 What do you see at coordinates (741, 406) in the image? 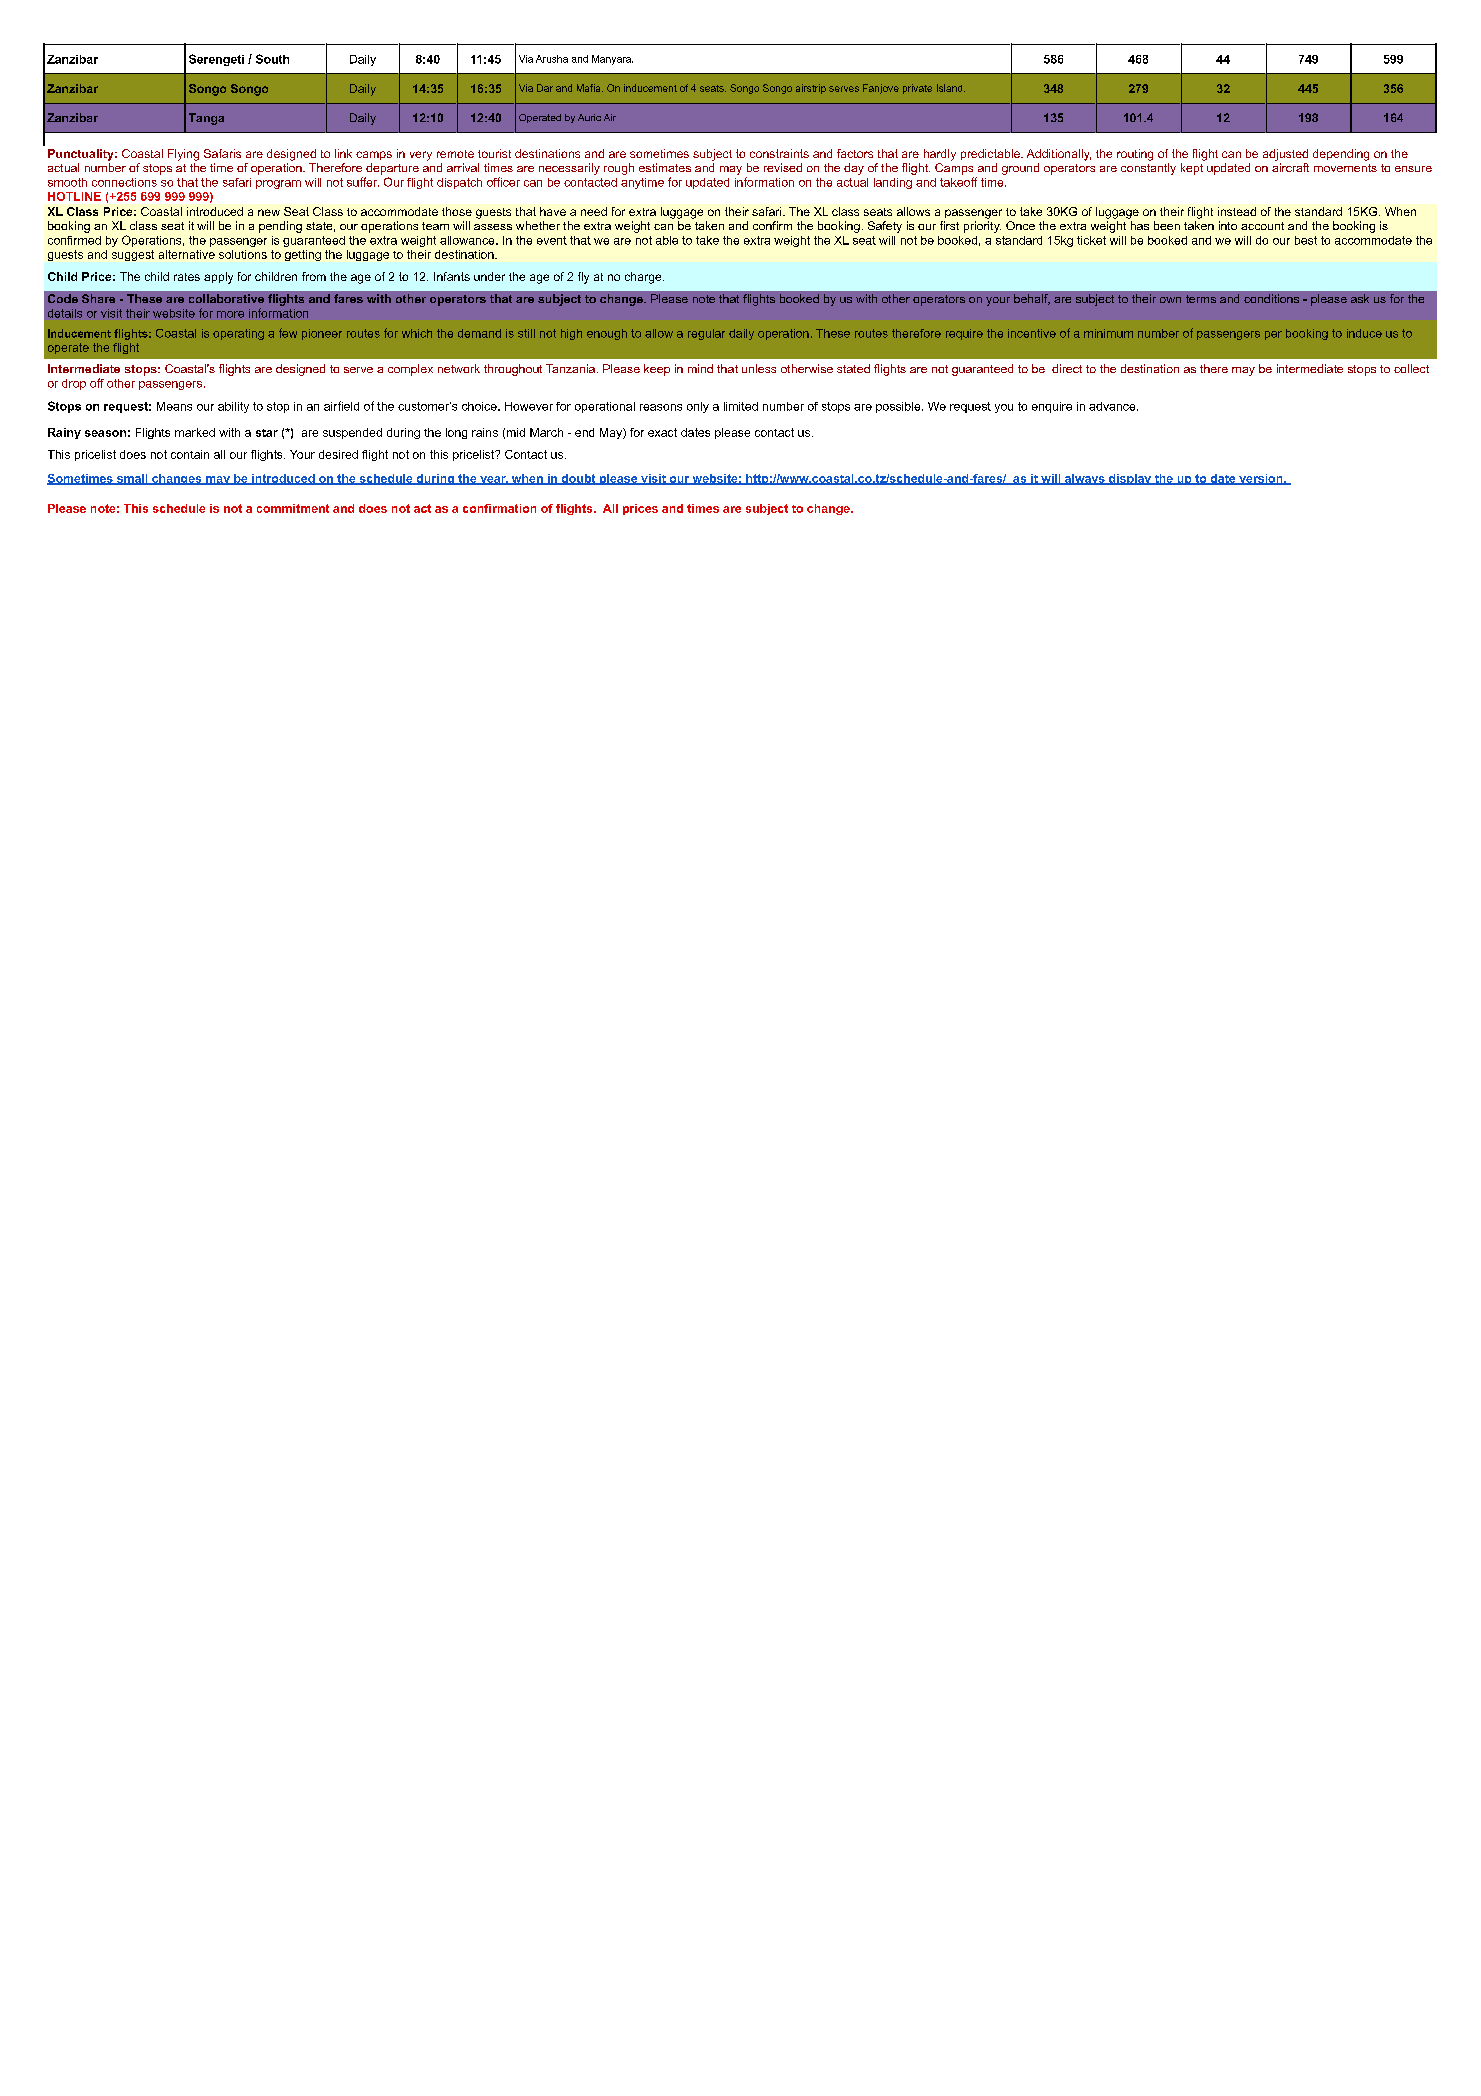
I see `limited` at bounding box center [741, 406].
